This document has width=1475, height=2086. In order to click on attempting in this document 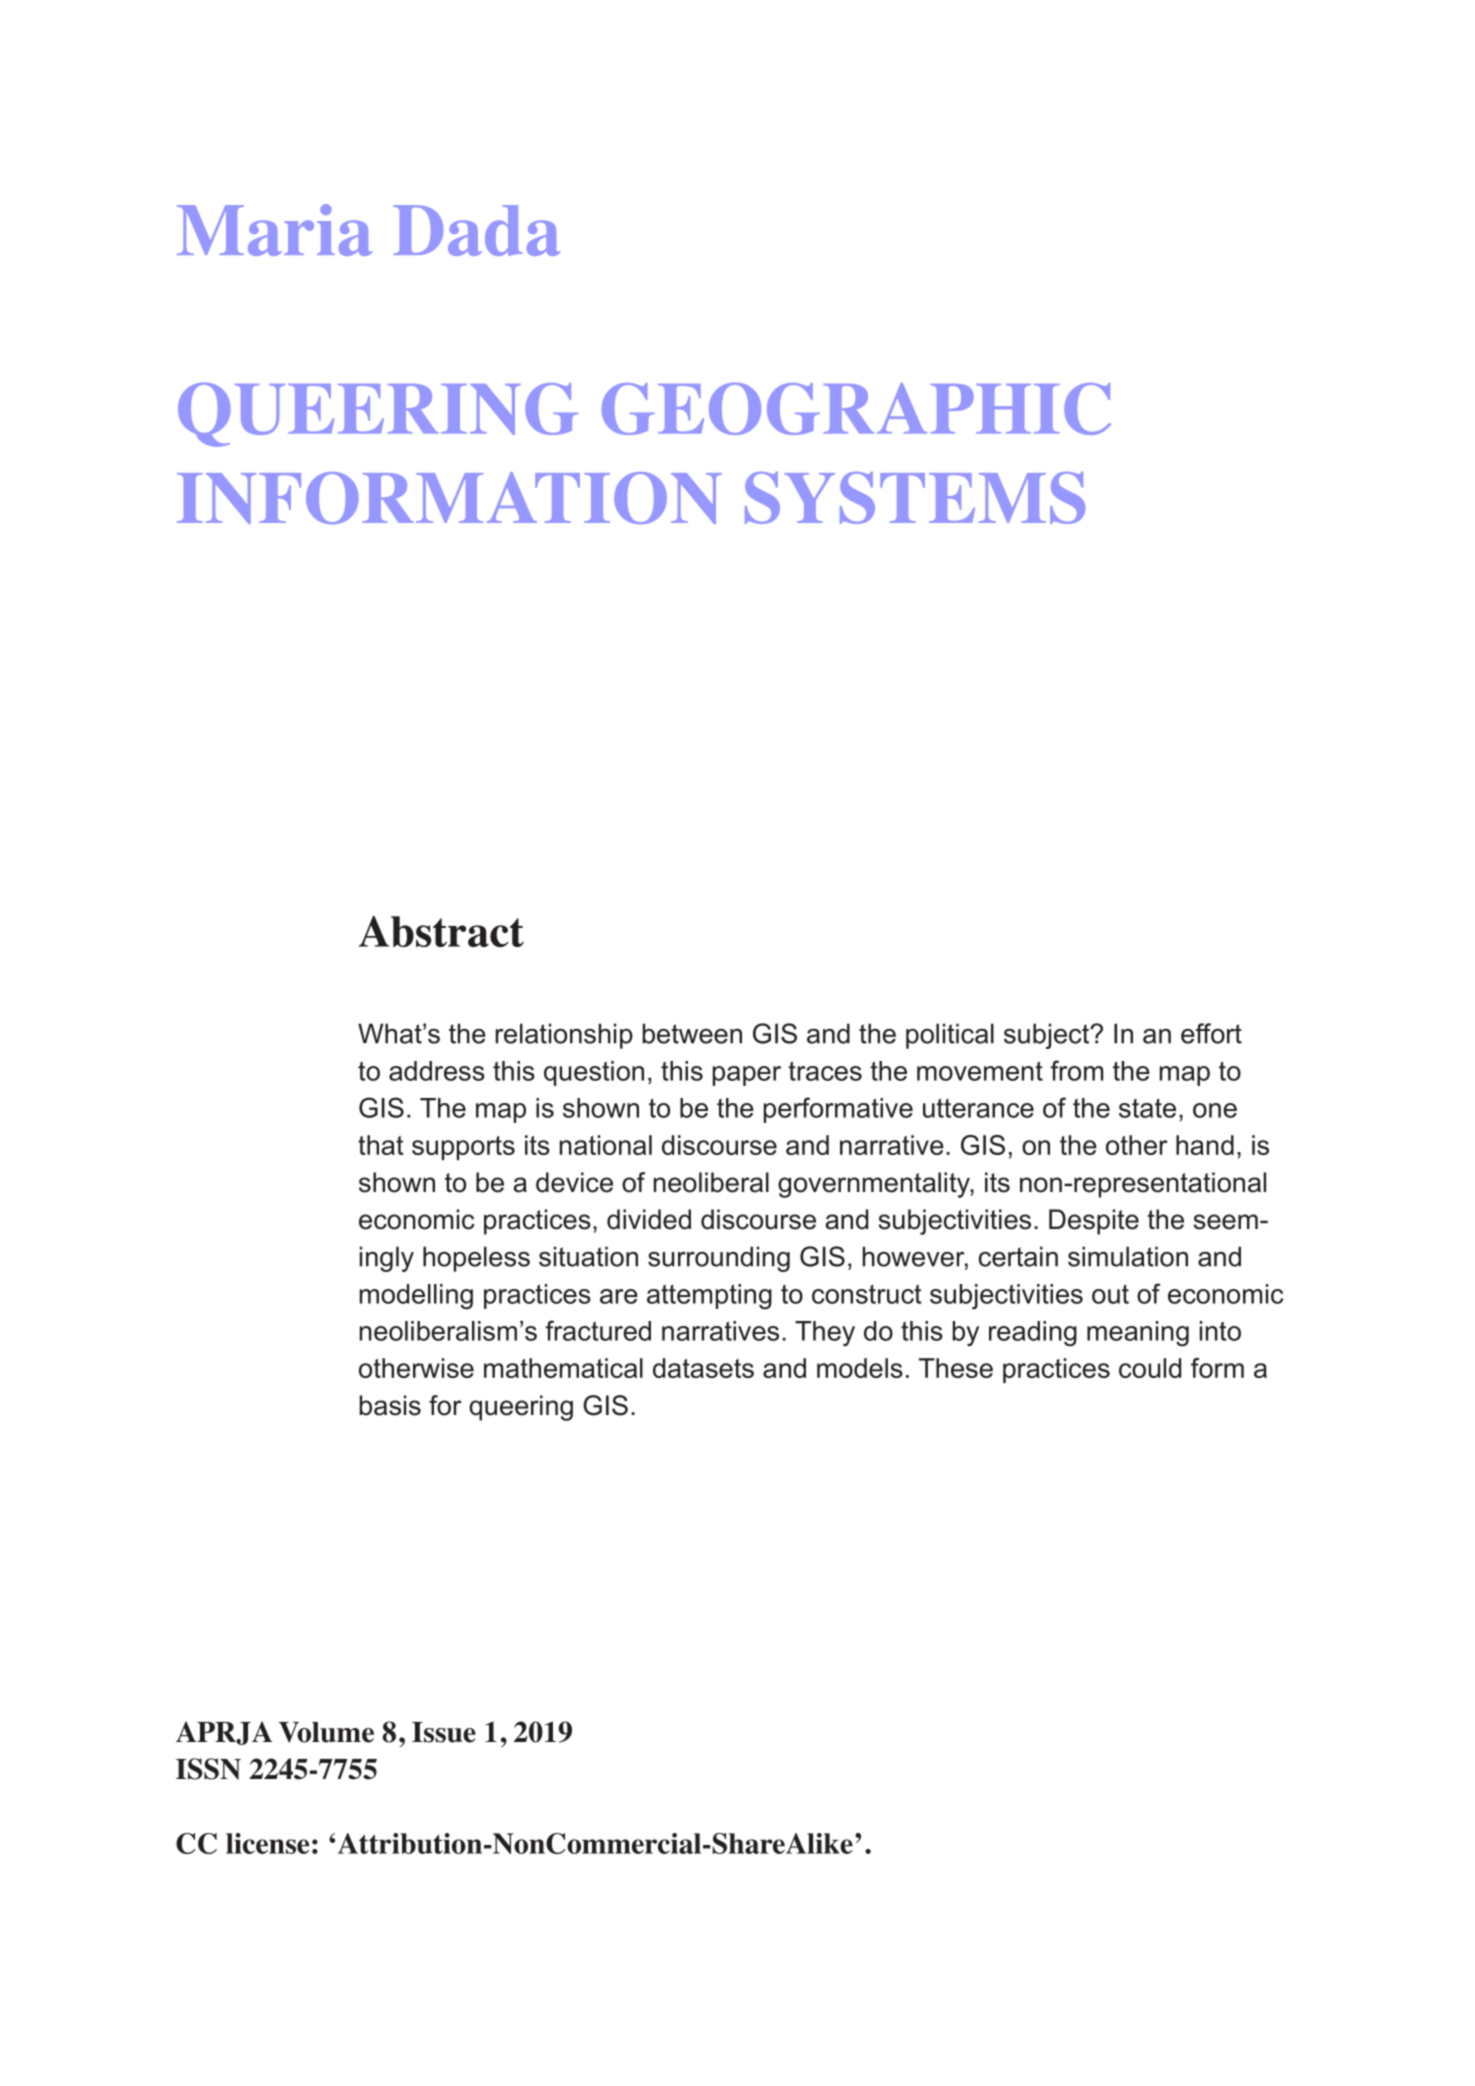, I will do `click(709, 1297)`.
